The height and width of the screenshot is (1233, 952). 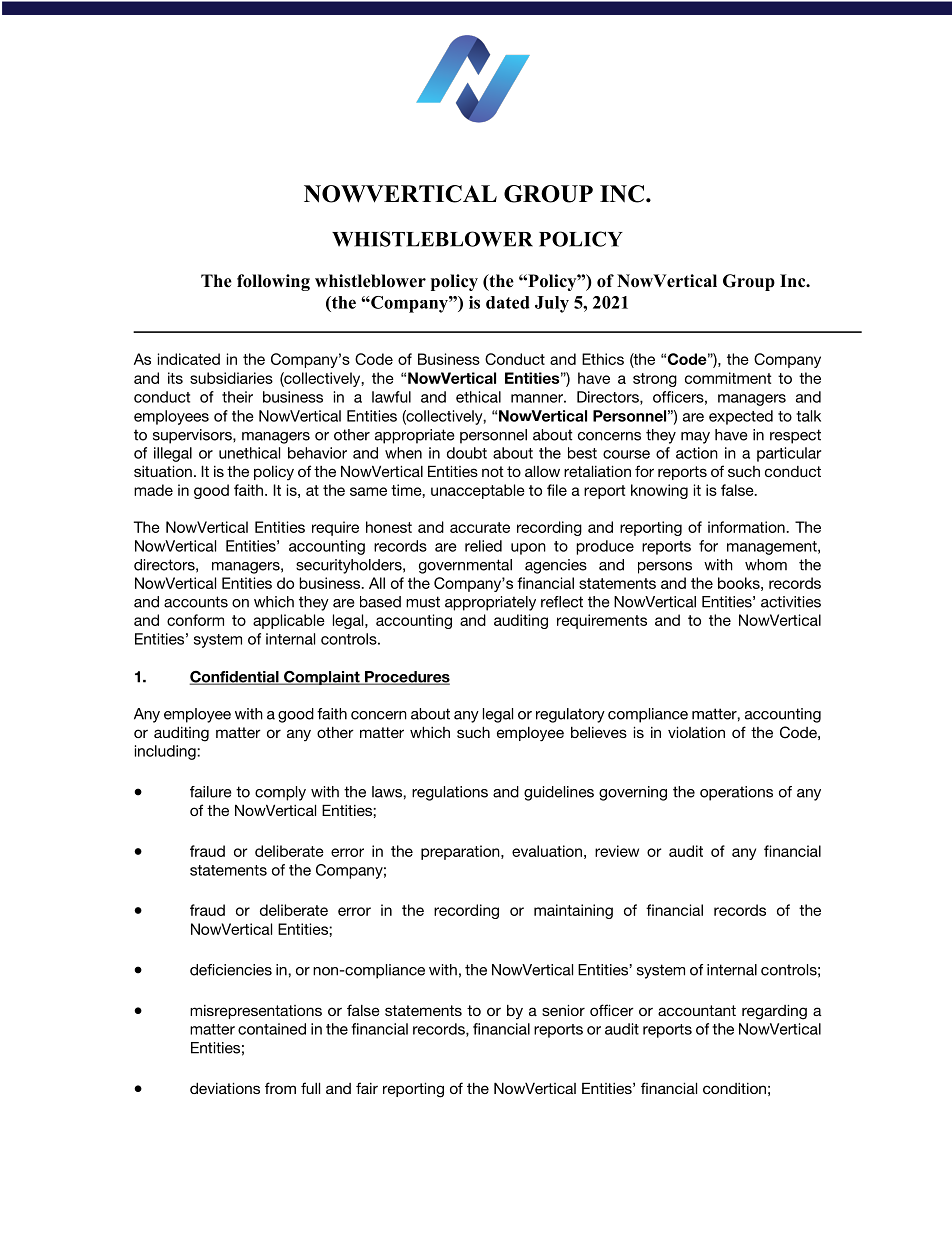 I want to click on following, so click(x=273, y=282).
